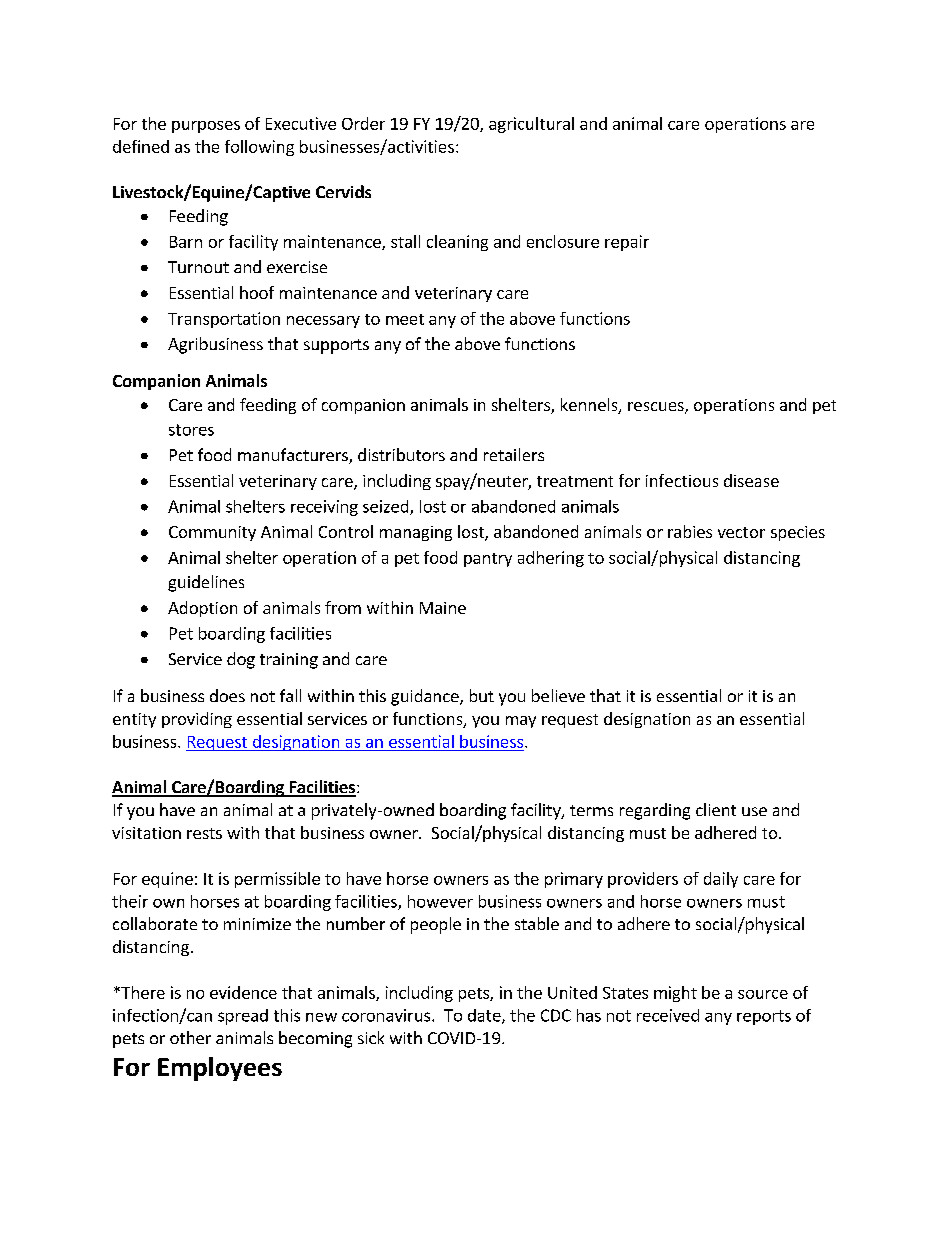 Image resolution: width=952 pixels, height=1233 pixels. I want to click on however, so click(440, 901).
